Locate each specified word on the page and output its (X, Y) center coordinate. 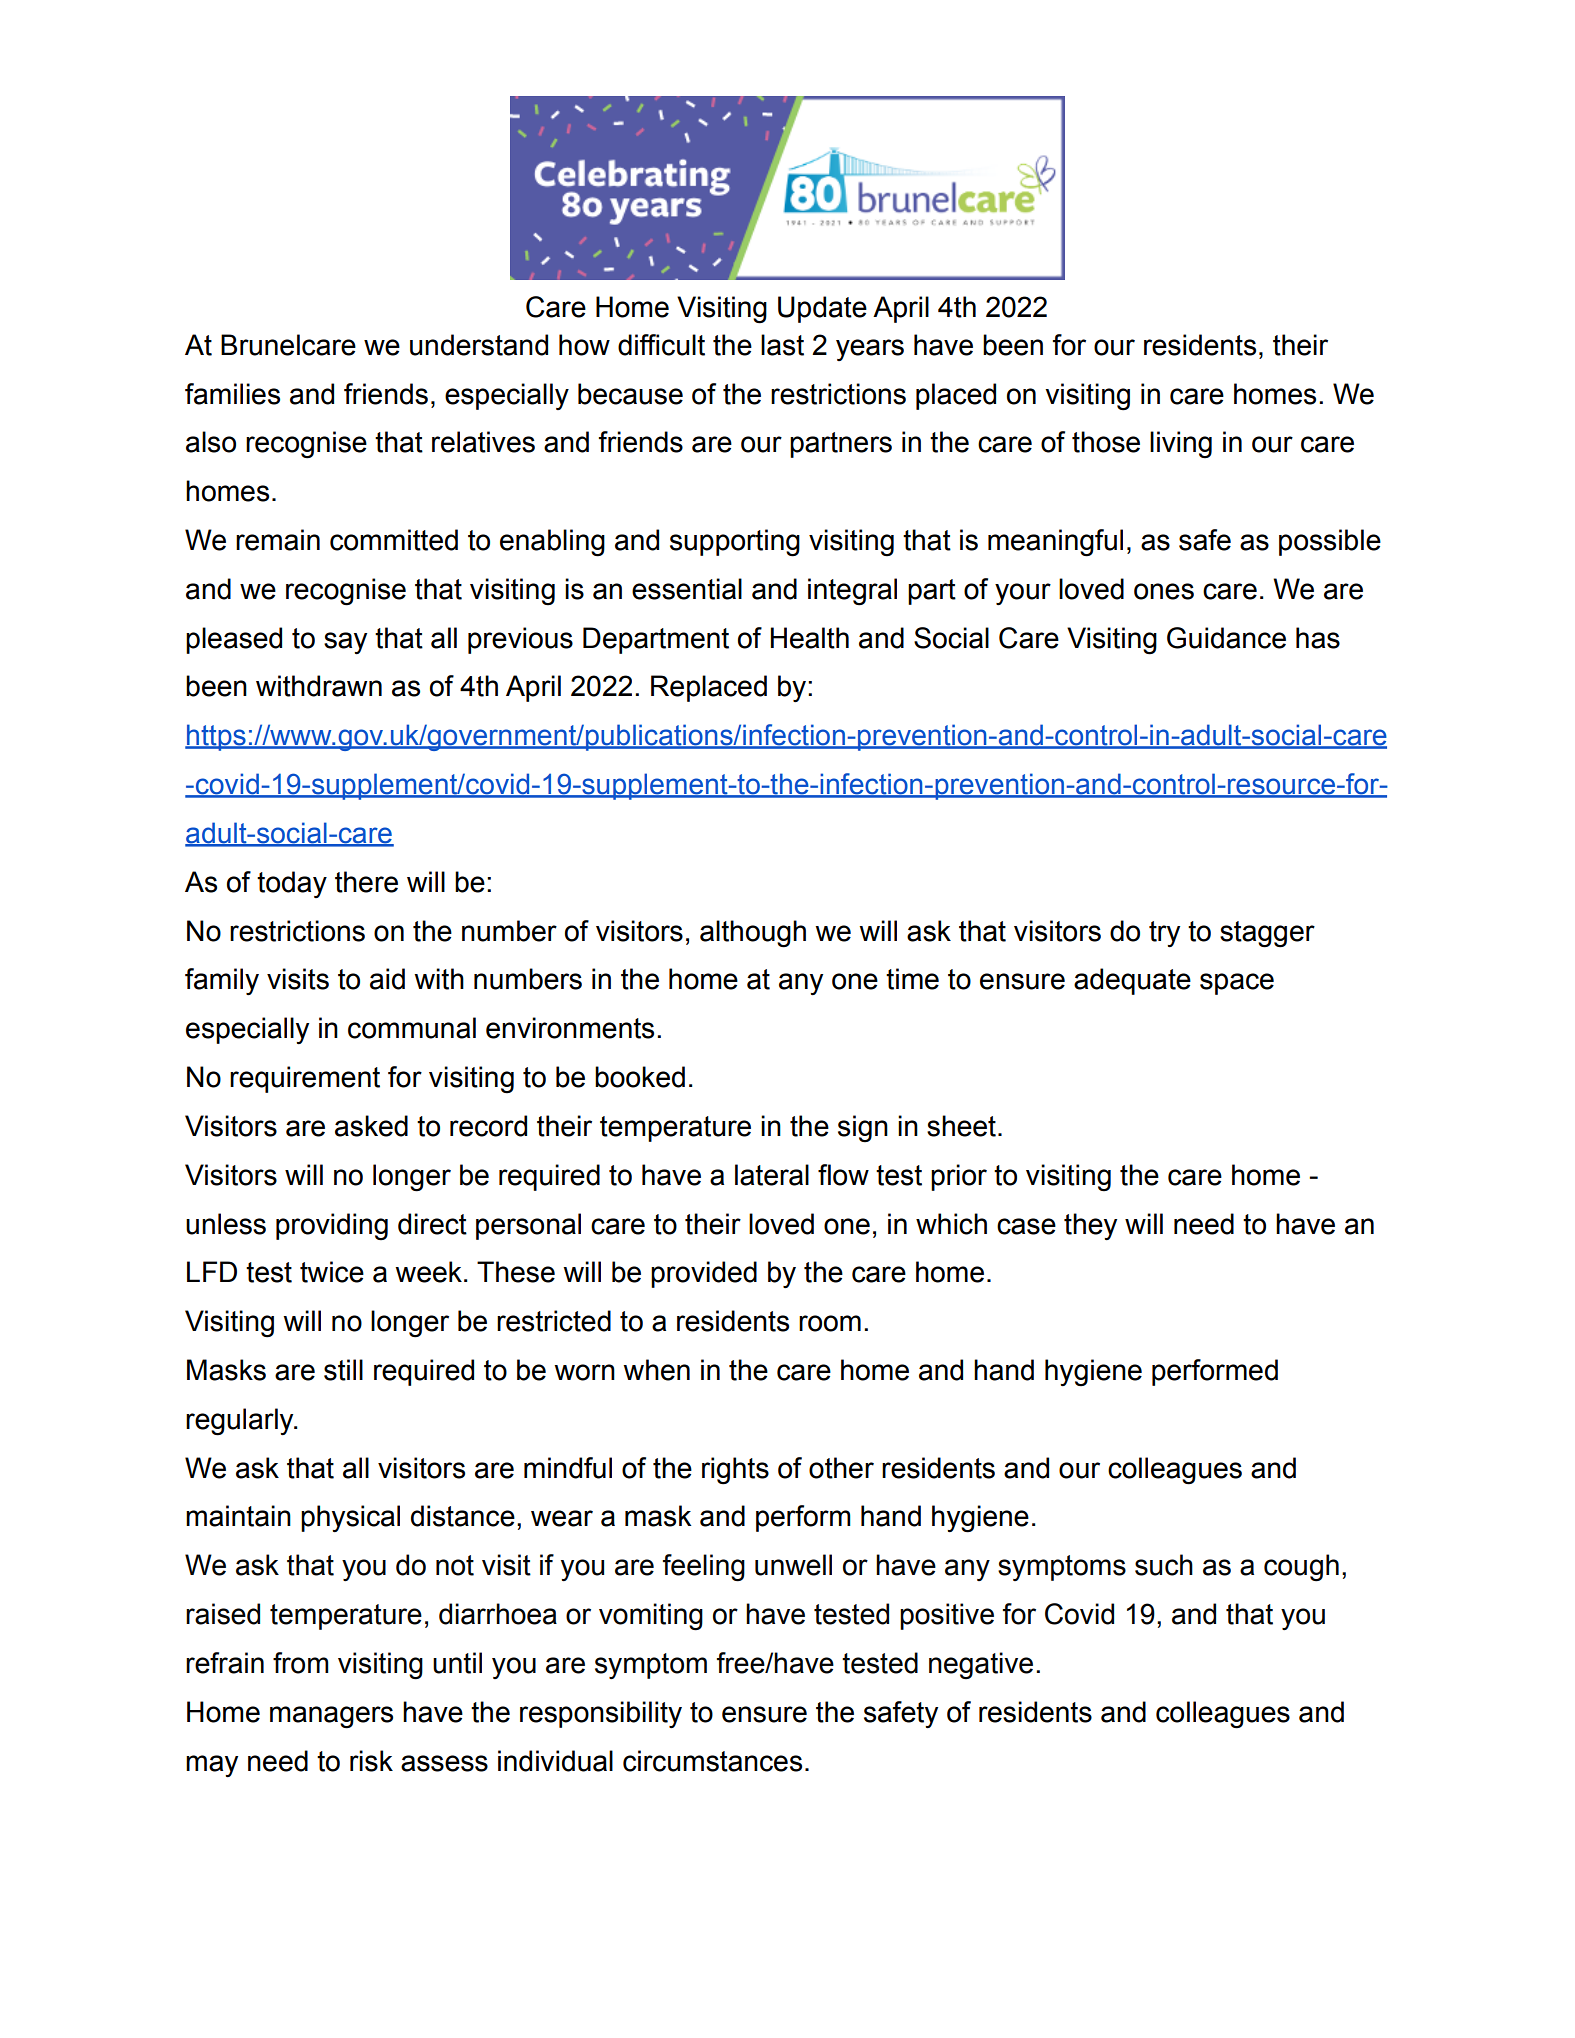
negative (981, 1665)
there (366, 882)
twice (332, 1272)
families (232, 394)
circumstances (712, 1761)
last (782, 345)
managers (331, 1717)
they (1090, 1226)
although (753, 934)
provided (704, 1274)
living (1181, 444)
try (1164, 934)
